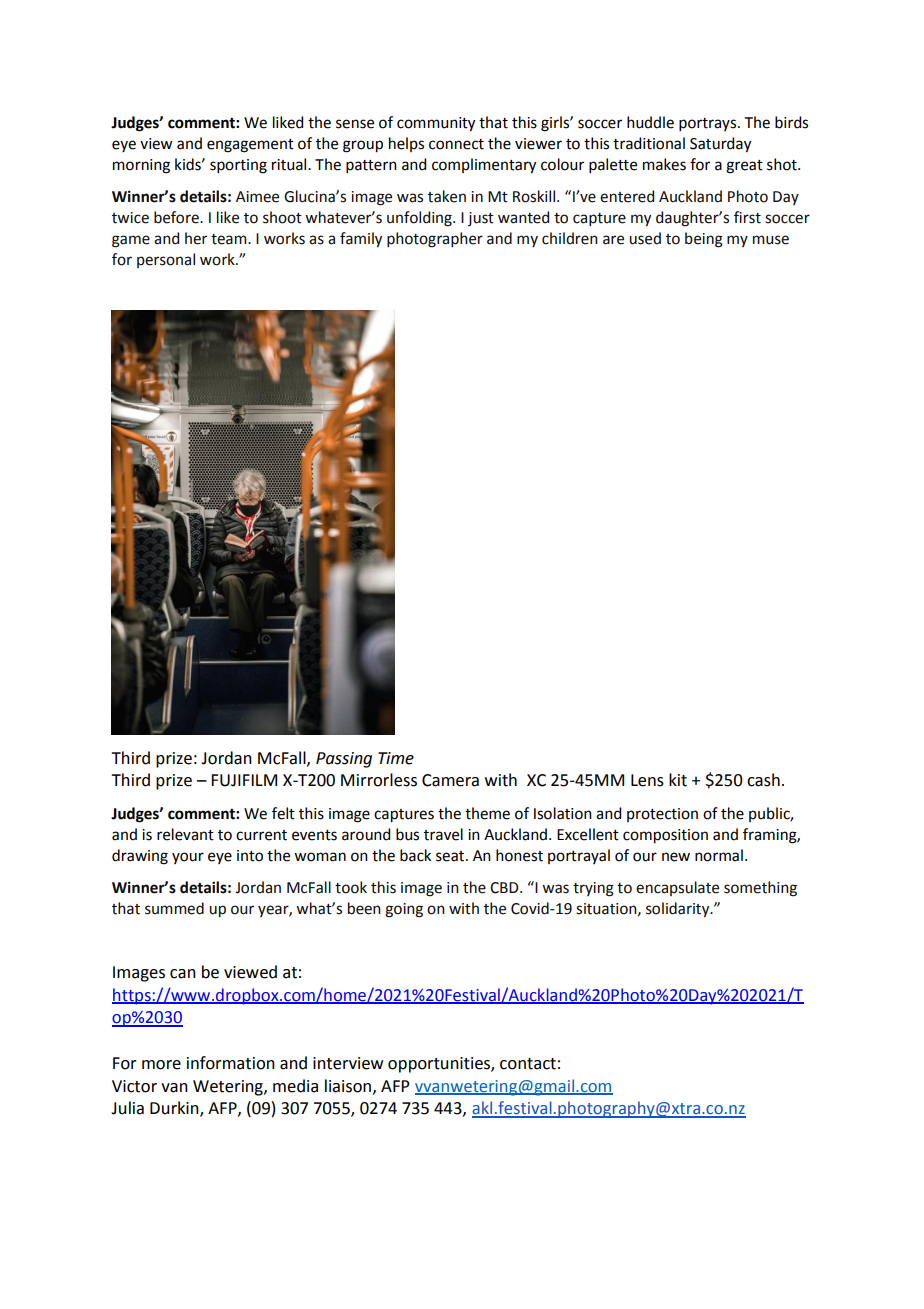 This screenshot has width=924, height=1309. What do you see at coordinates (244, 780) in the screenshot?
I see `FUJIFILM` at bounding box center [244, 780].
